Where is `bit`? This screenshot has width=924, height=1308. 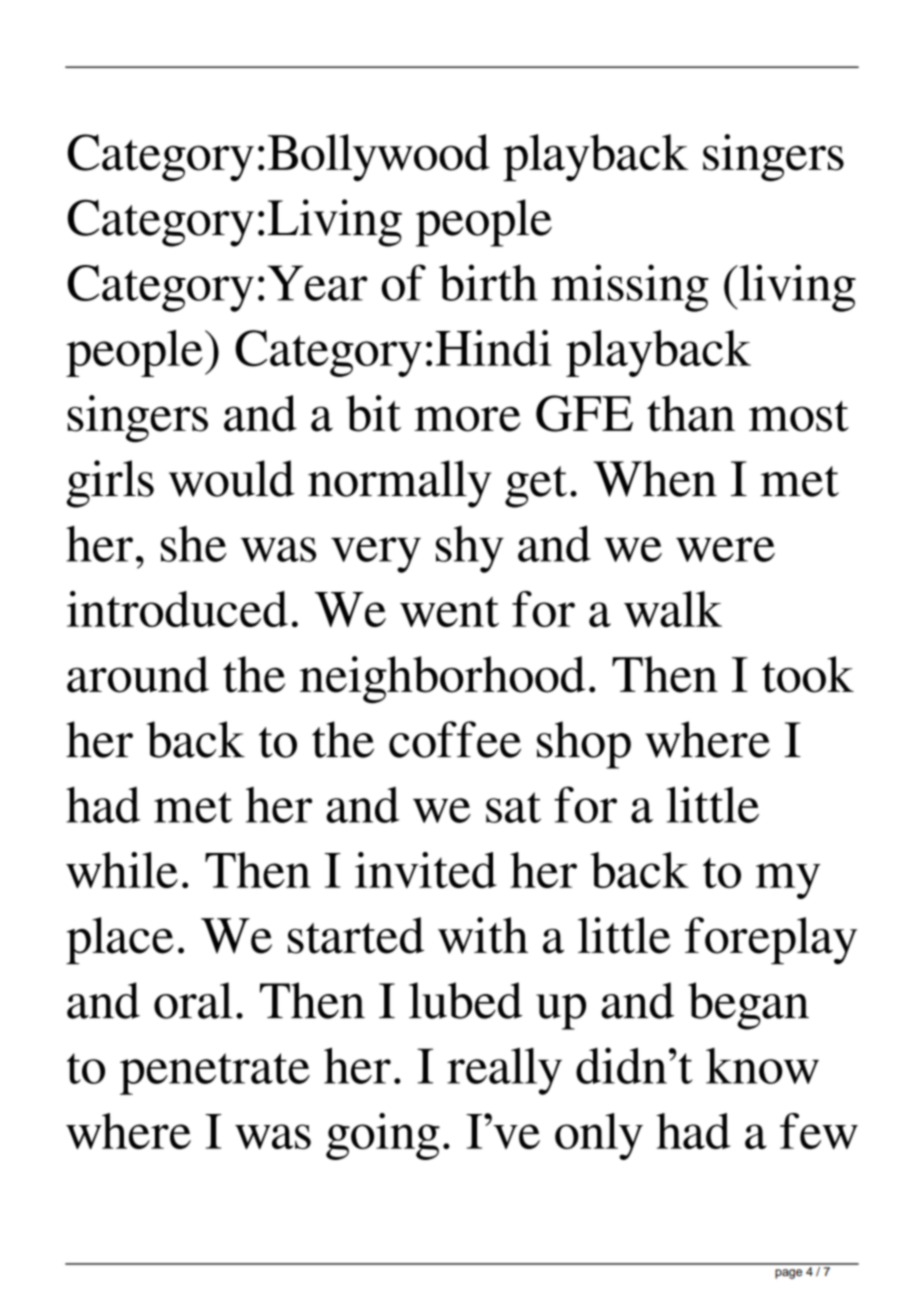 bit is located at coordinates (373, 413).
